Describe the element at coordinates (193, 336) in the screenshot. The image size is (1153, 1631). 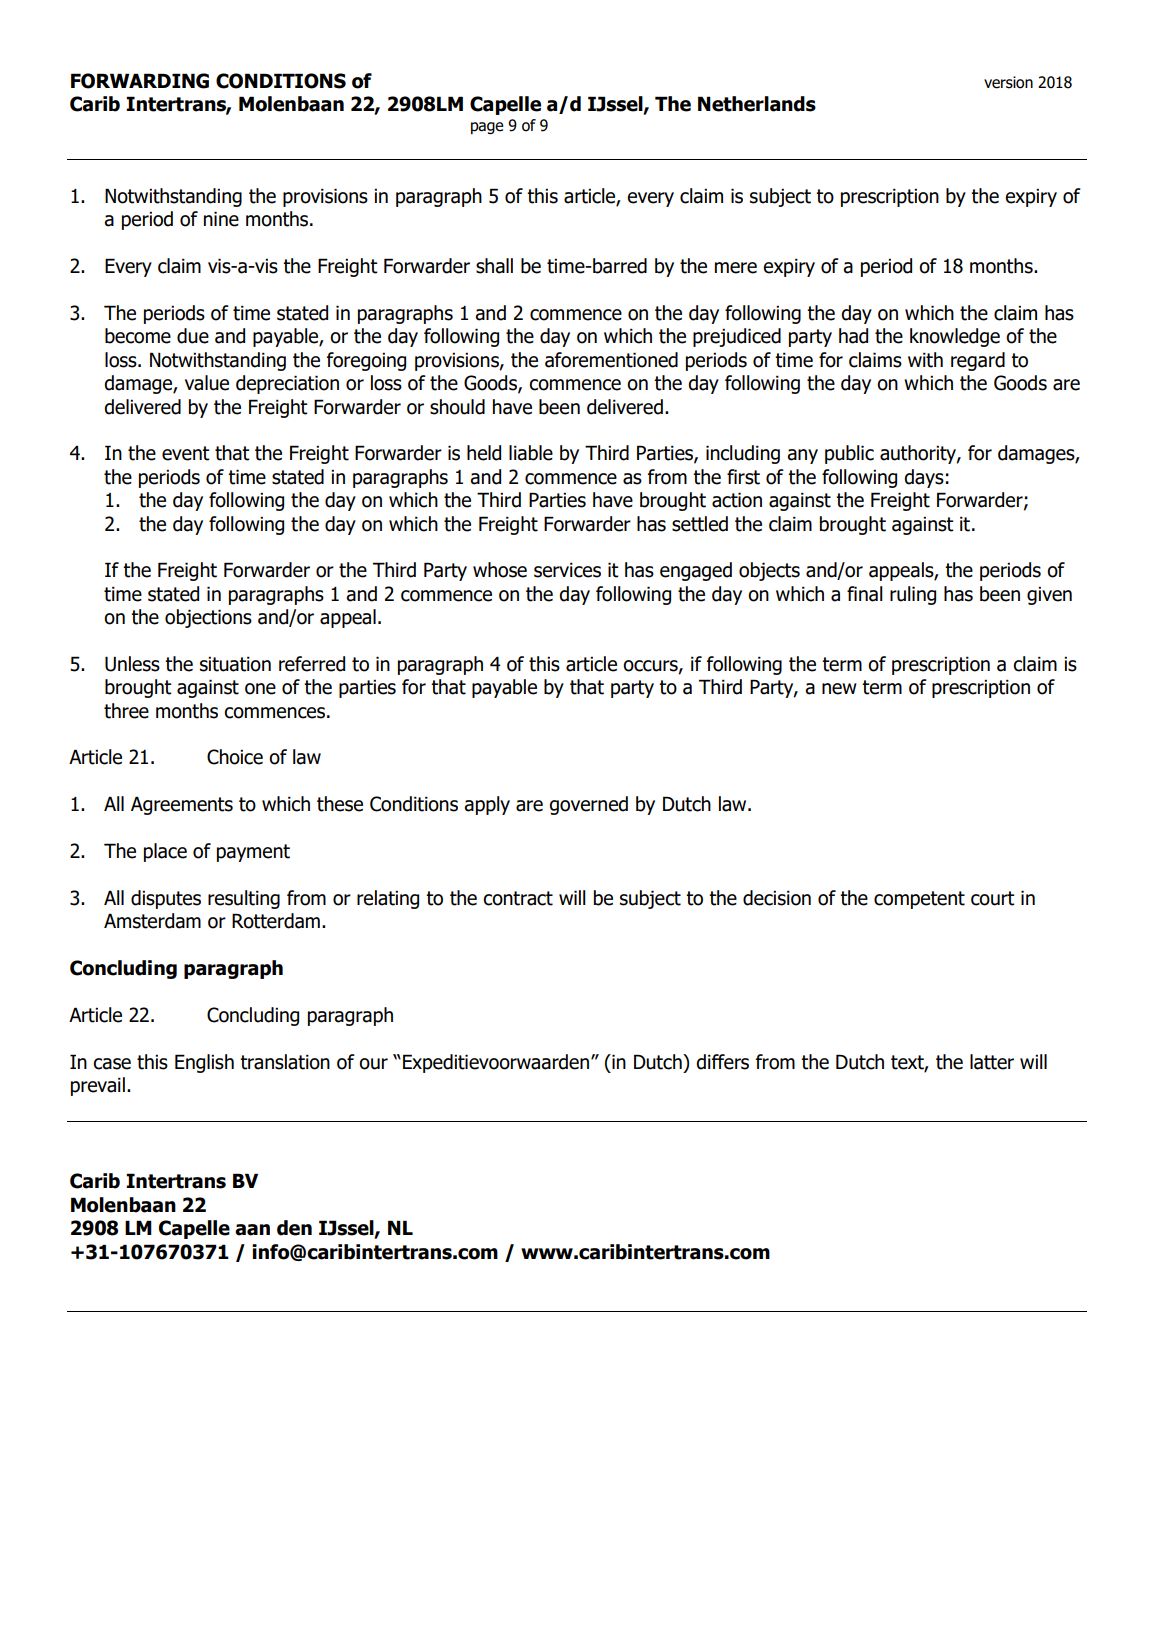
I see `due` at that location.
